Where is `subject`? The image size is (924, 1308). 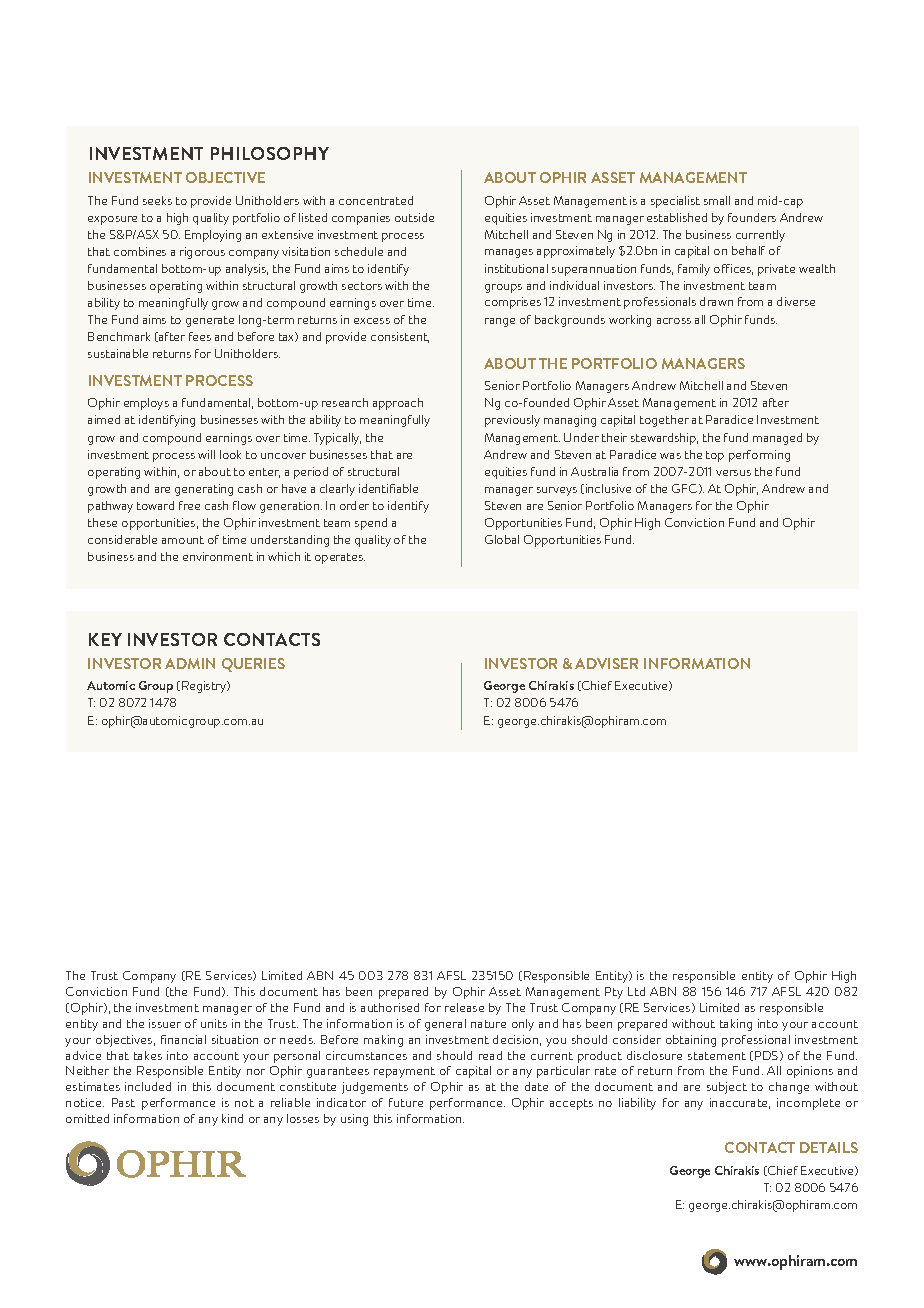 subject is located at coordinates (727, 1088).
